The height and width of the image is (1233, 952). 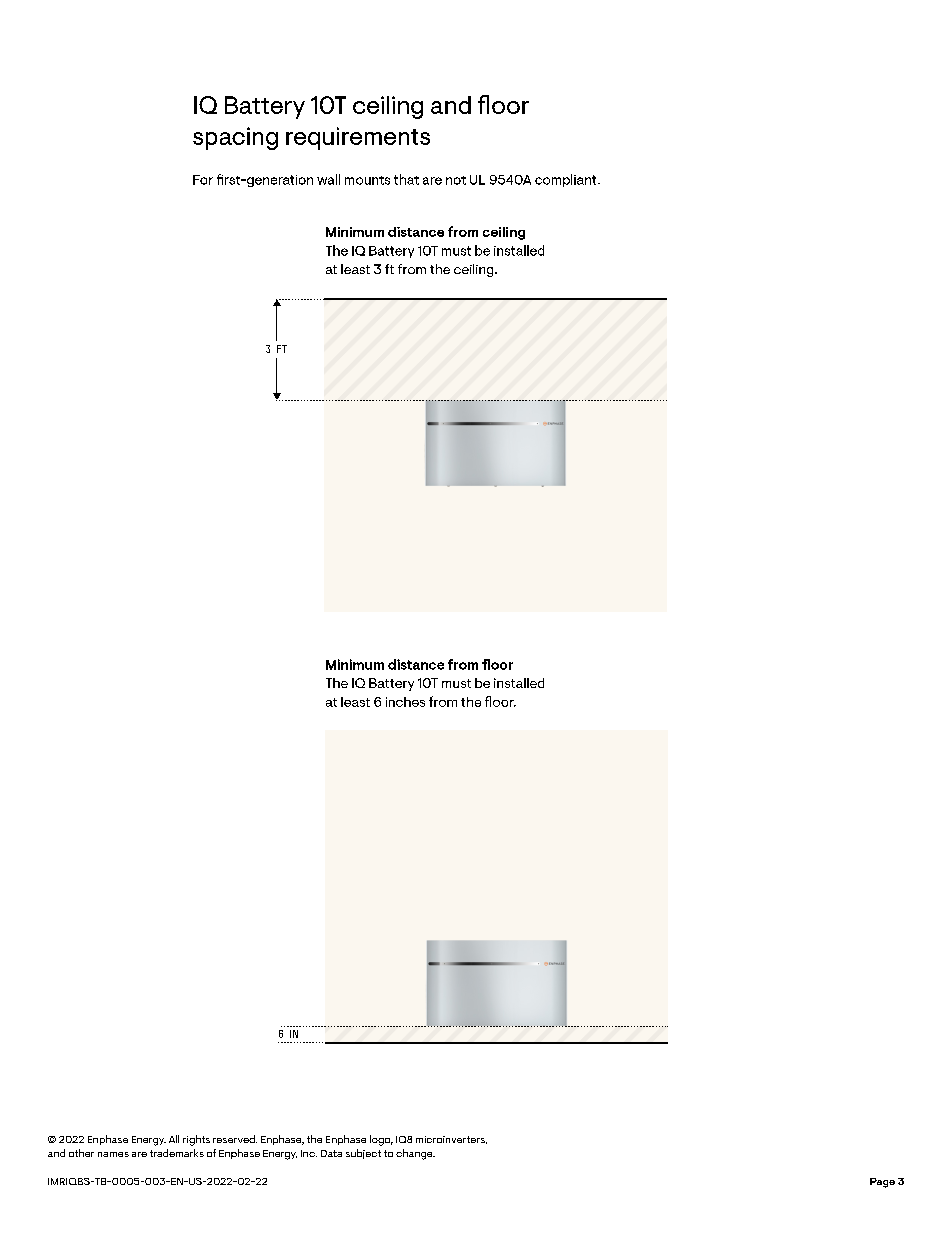 What do you see at coordinates (381, 1140) in the image?
I see `logo` at bounding box center [381, 1140].
